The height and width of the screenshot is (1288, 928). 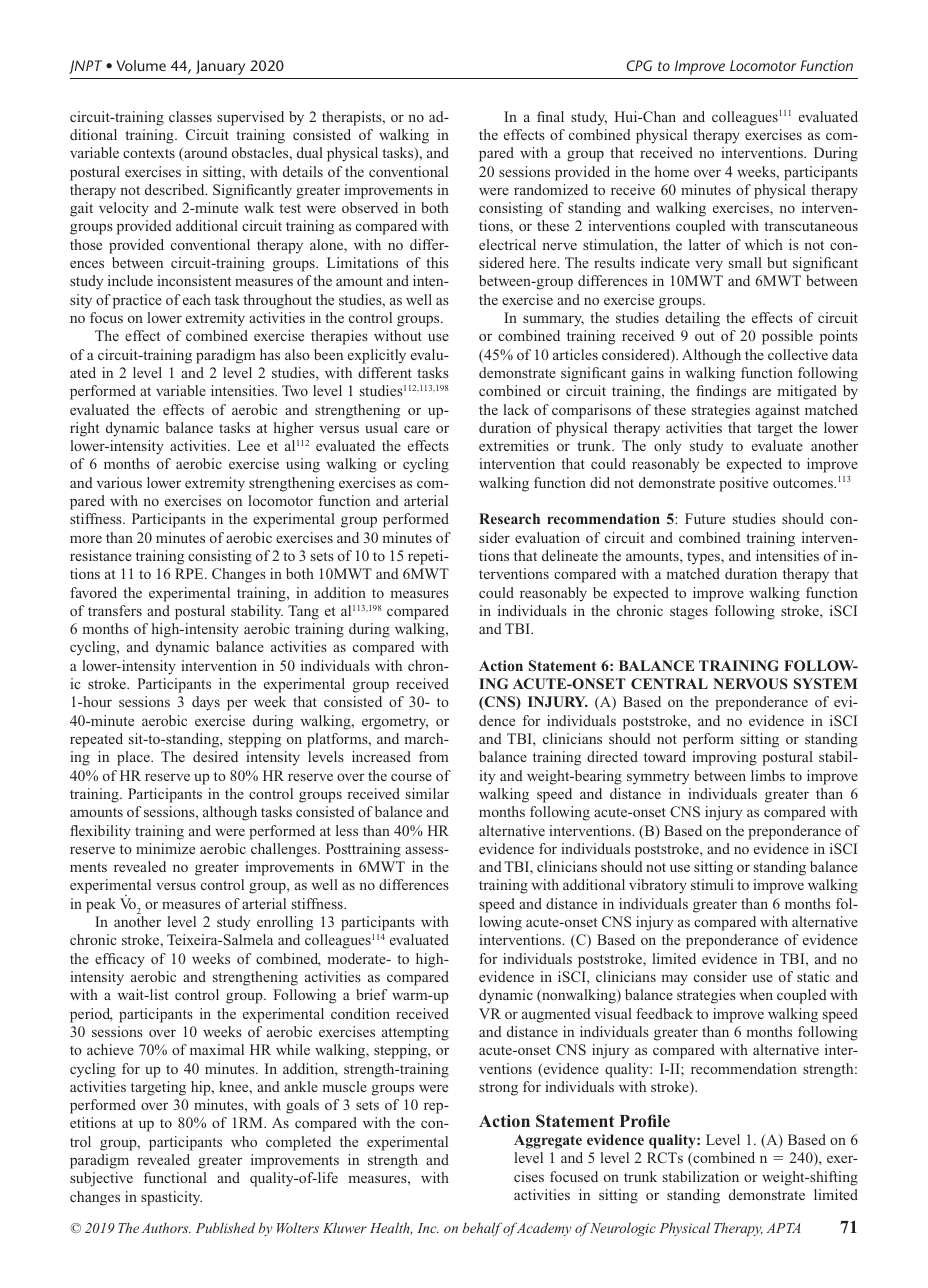 I want to click on has, so click(x=270, y=354).
